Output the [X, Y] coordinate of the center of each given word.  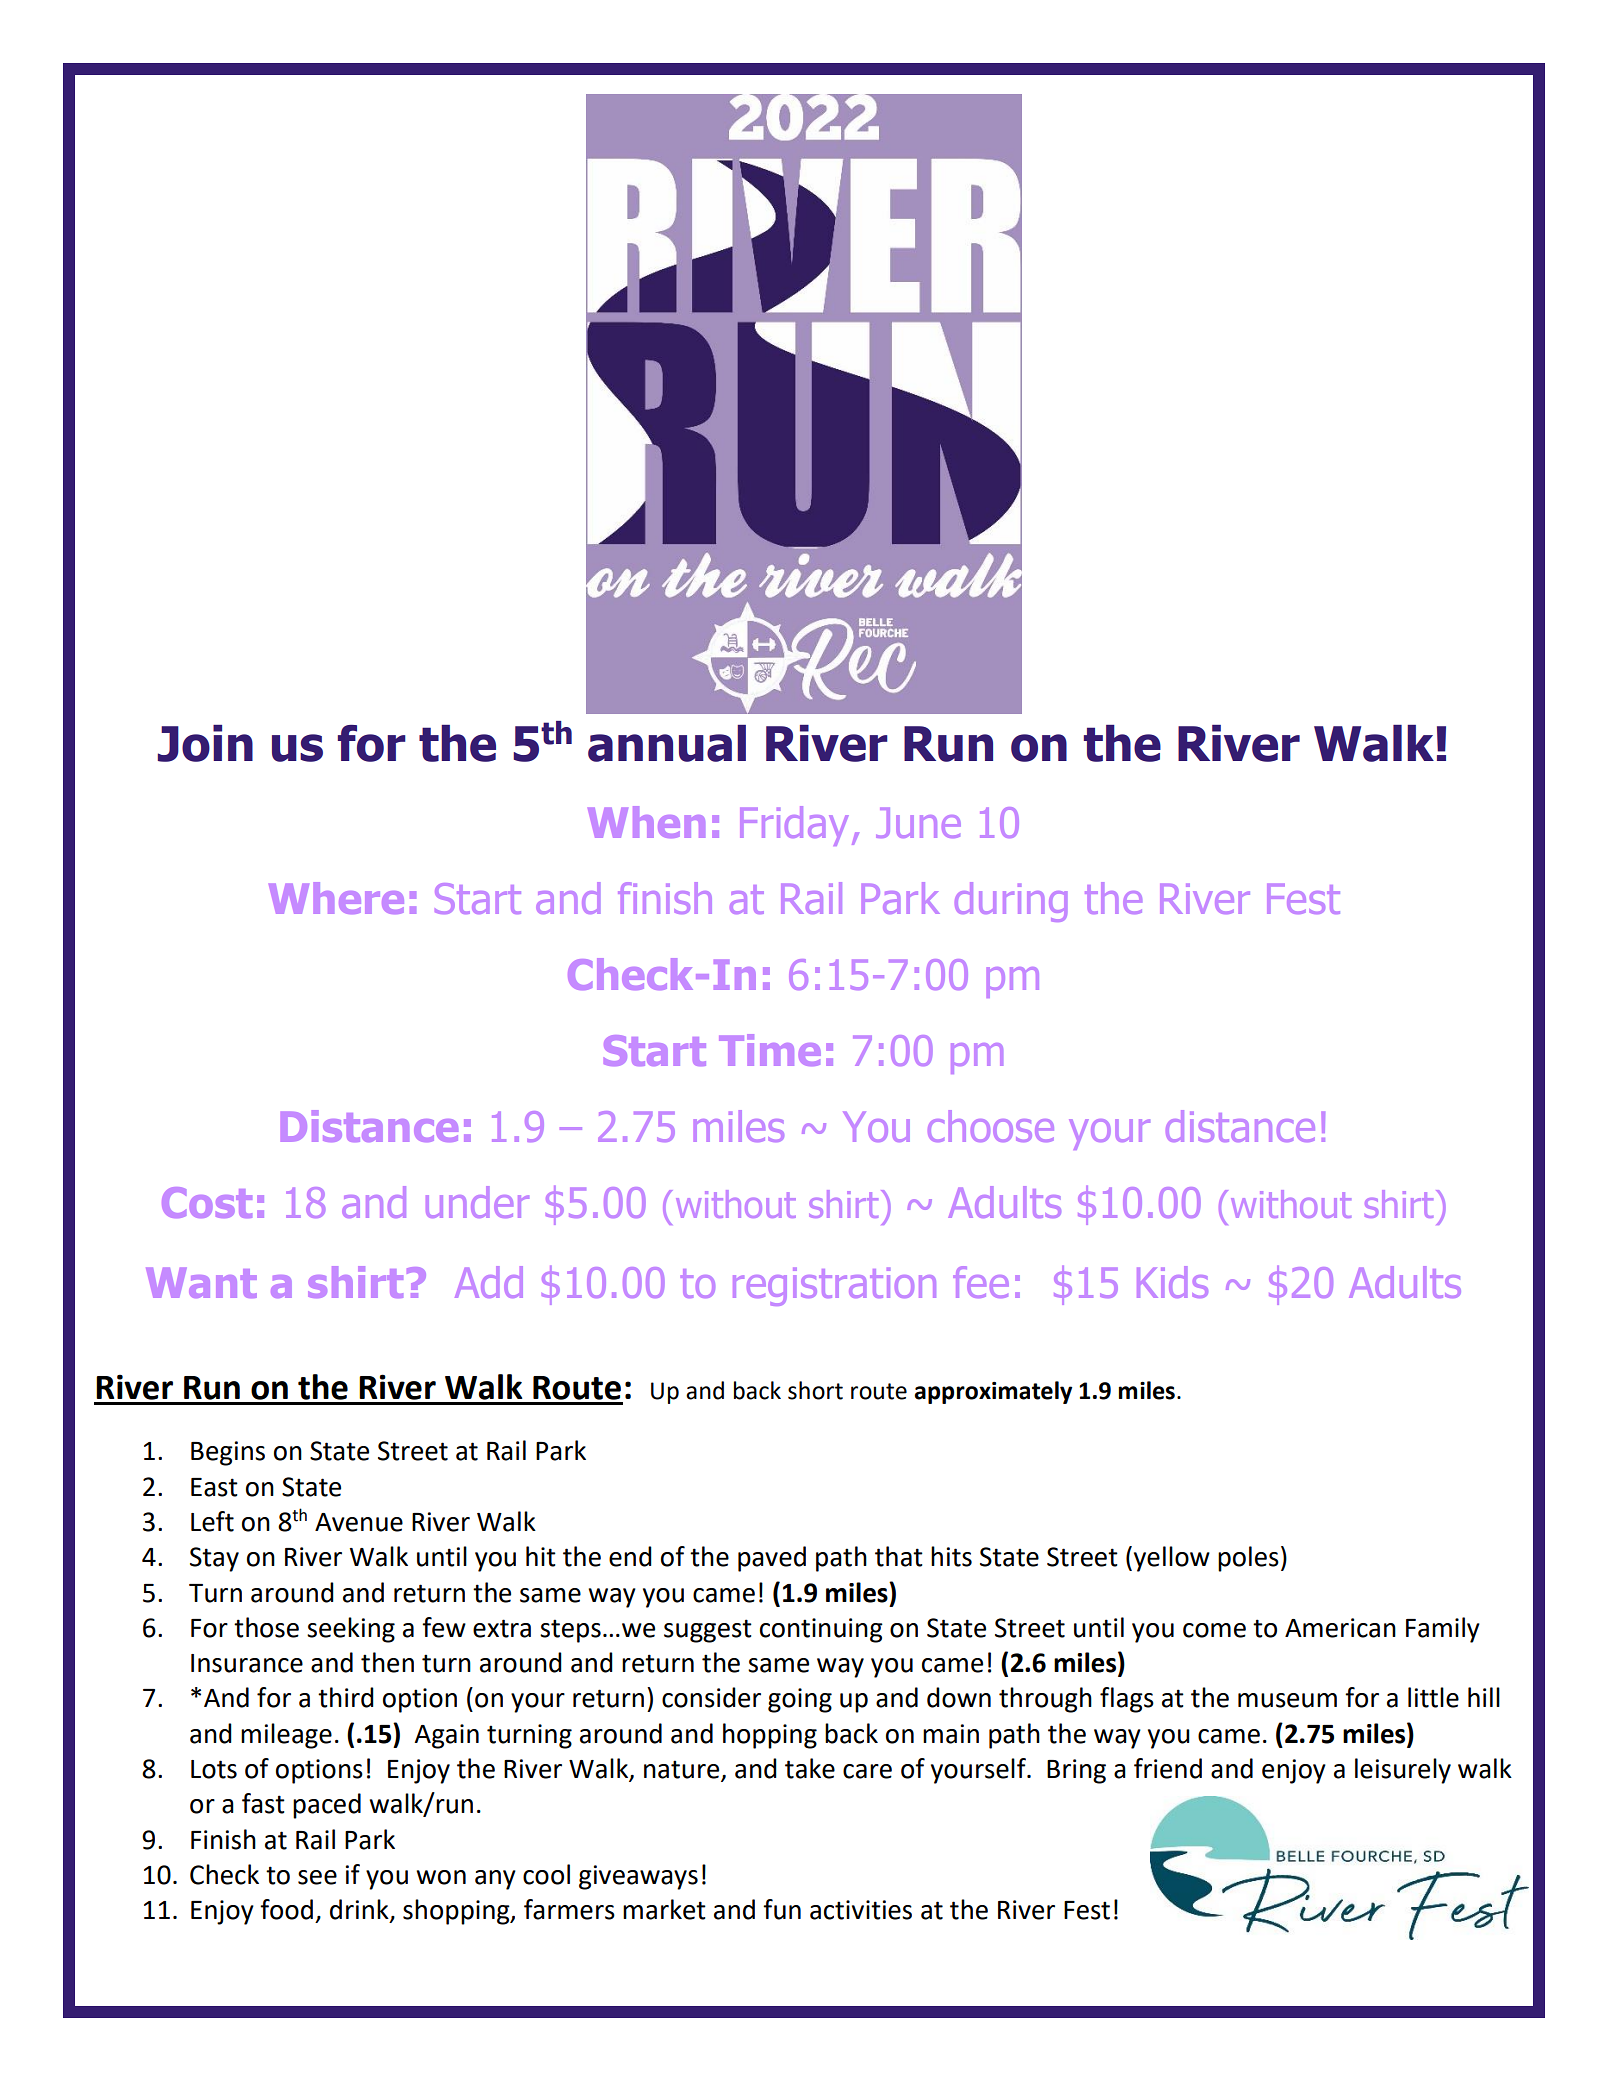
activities [861, 1910]
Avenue [359, 1522]
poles [1248, 1559]
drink [360, 1910]
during [1011, 902]
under [477, 1202]
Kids [1172, 1282]
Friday [794, 826]
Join [205, 743]
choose [991, 1126]
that [899, 1556]
